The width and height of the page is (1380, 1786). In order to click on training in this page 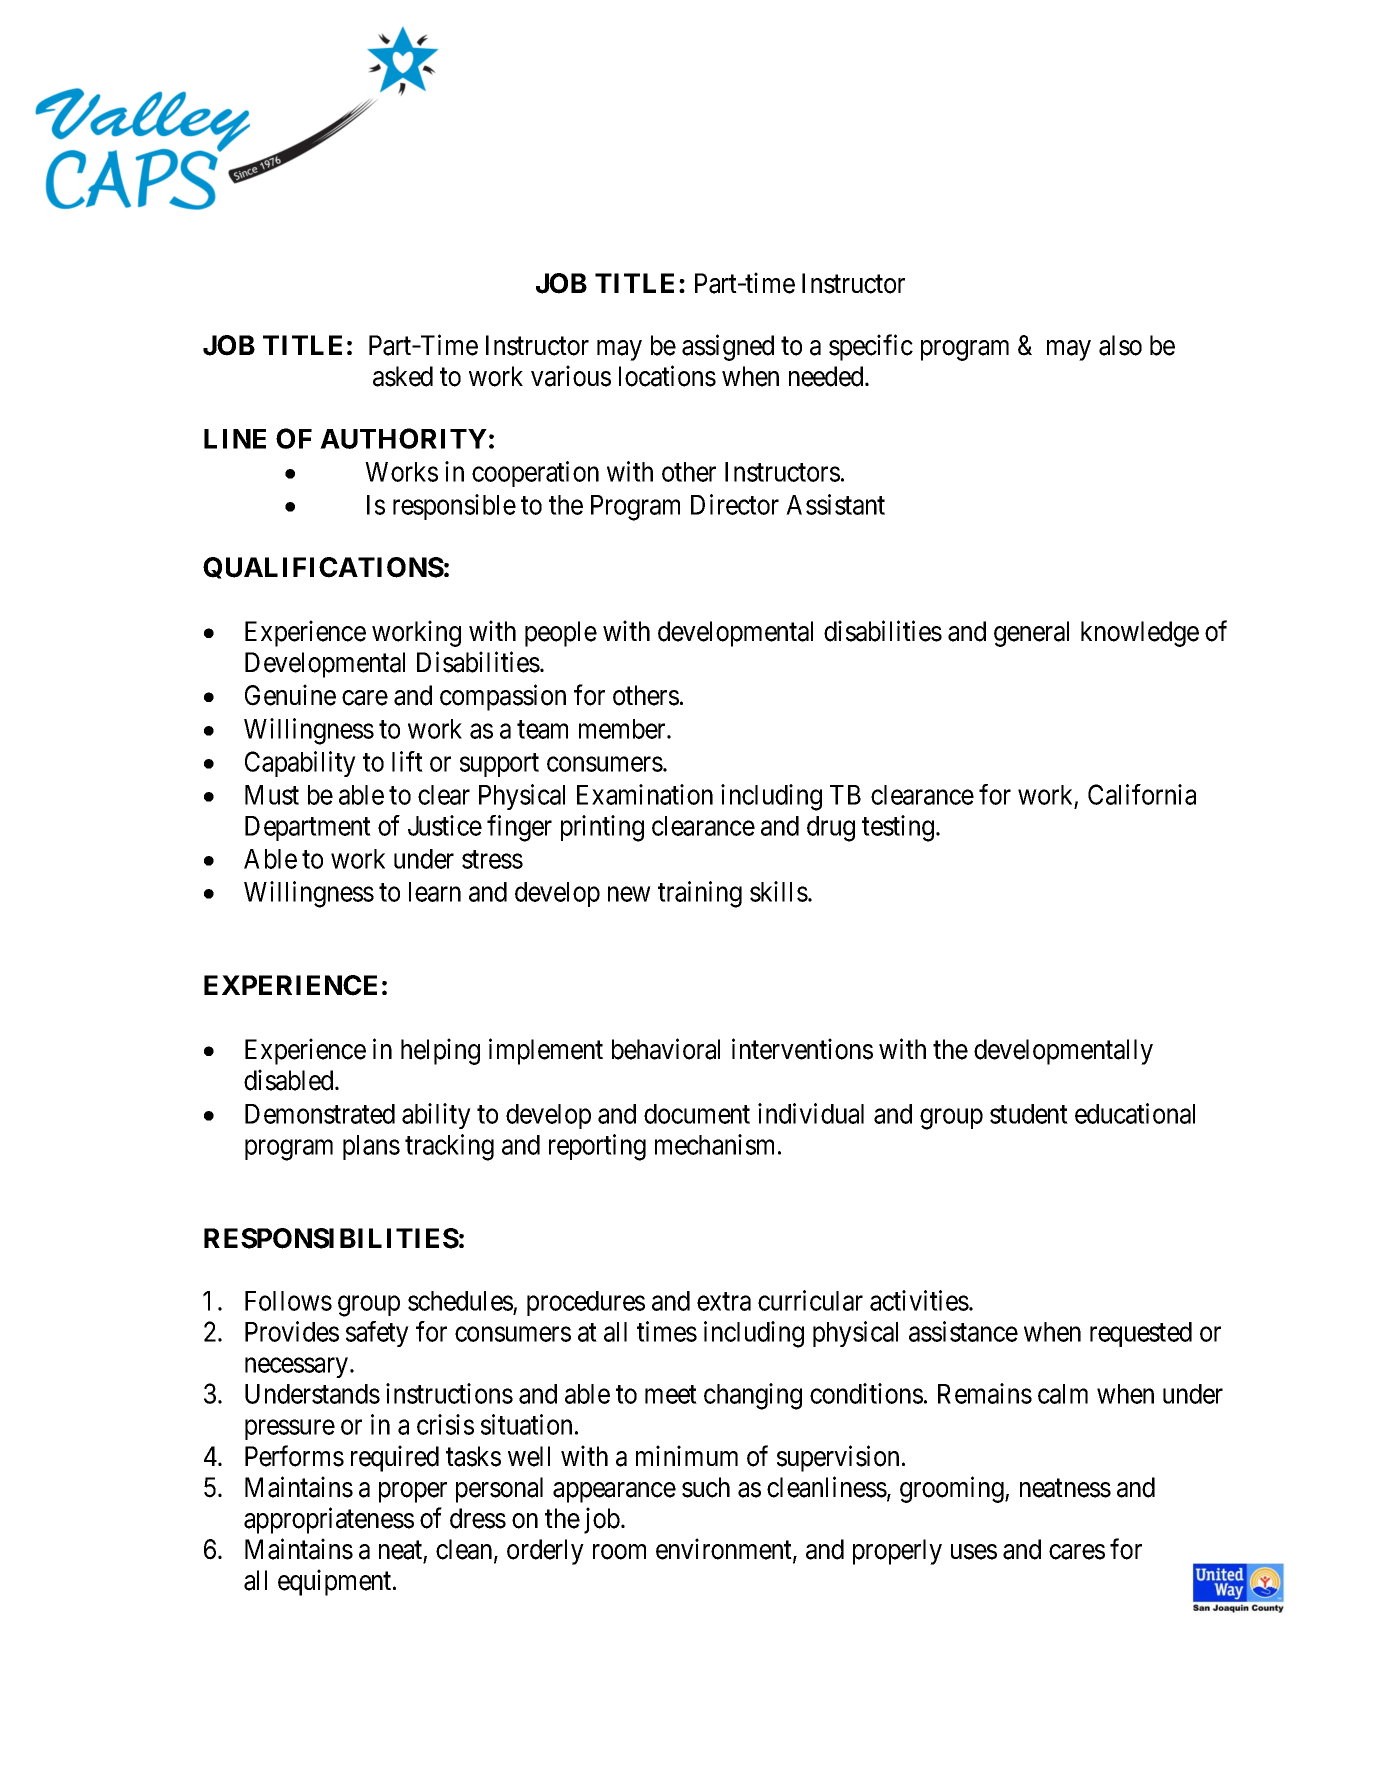, I will do `click(700, 894)`.
